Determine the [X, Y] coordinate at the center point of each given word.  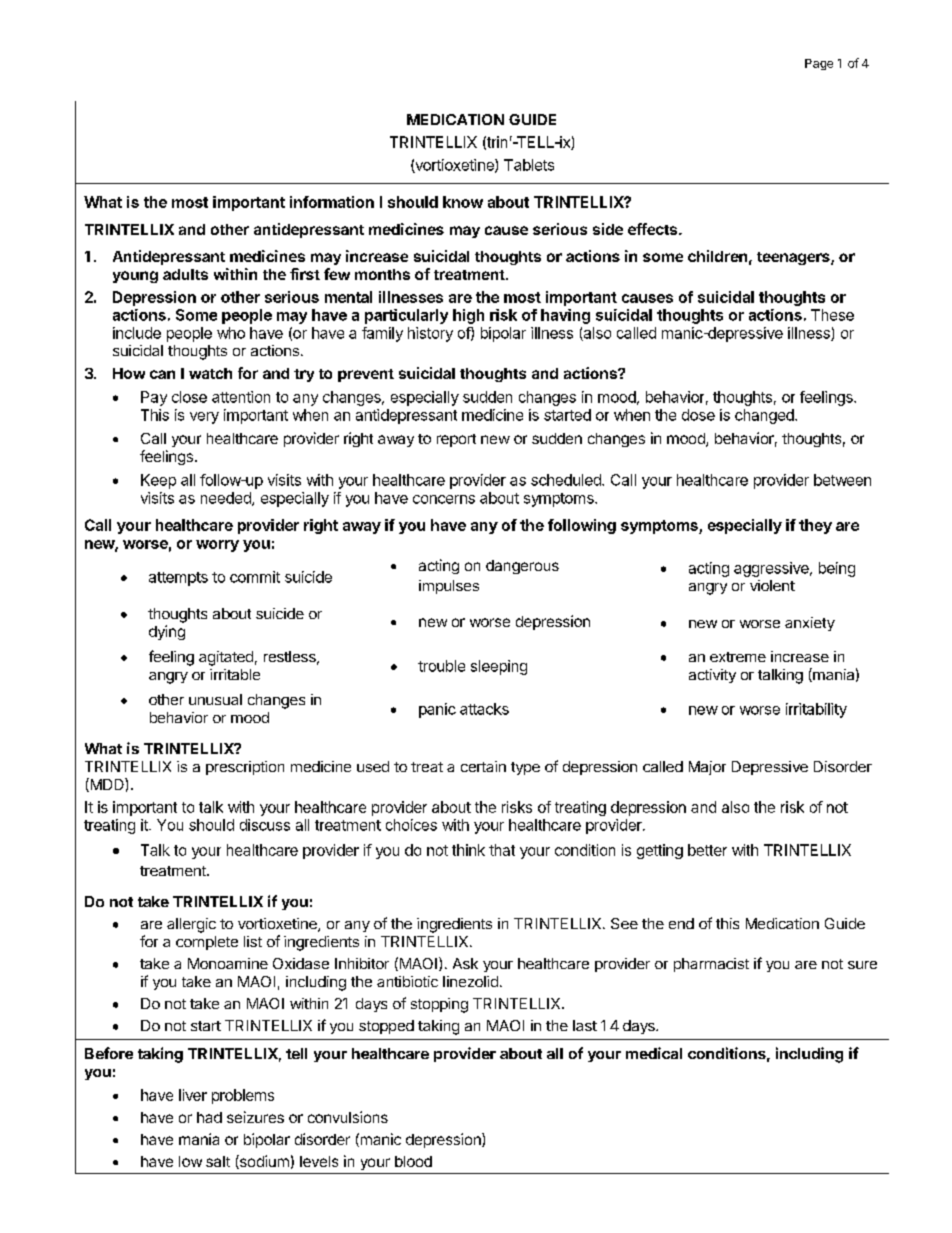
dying [167, 632]
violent [772, 585]
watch [210, 373]
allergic [191, 925]
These [832, 315]
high [468, 316]
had [209, 1117]
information [332, 202]
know [463, 202]
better [707, 850]
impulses [449, 587]
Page [819, 64]
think [468, 850]
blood [413, 1161]
